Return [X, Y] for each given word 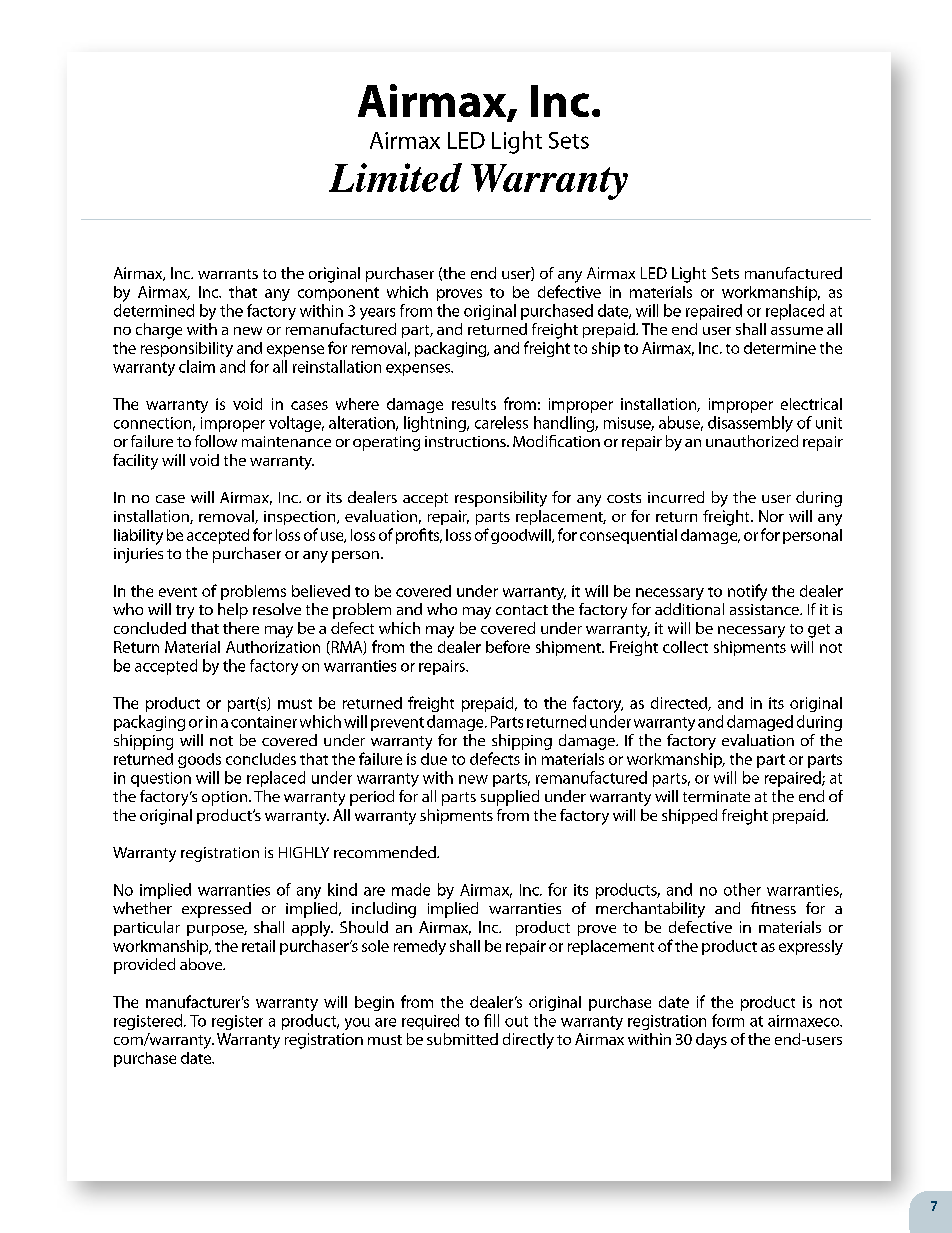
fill [491, 1020]
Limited [395, 177]
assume [797, 331]
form [728, 1020]
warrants [228, 274]
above [202, 964]
